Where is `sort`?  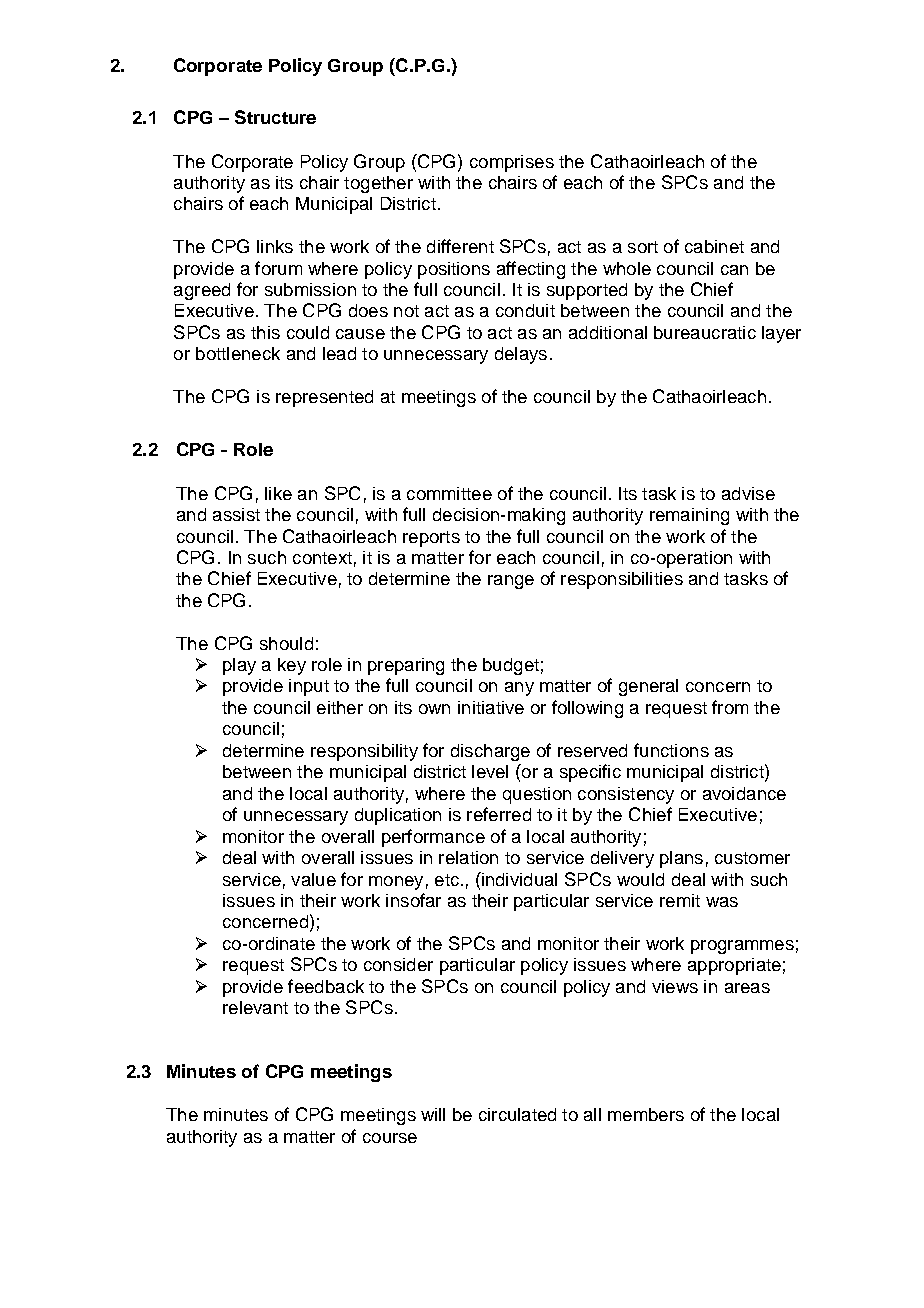
sort is located at coordinates (643, 247).
